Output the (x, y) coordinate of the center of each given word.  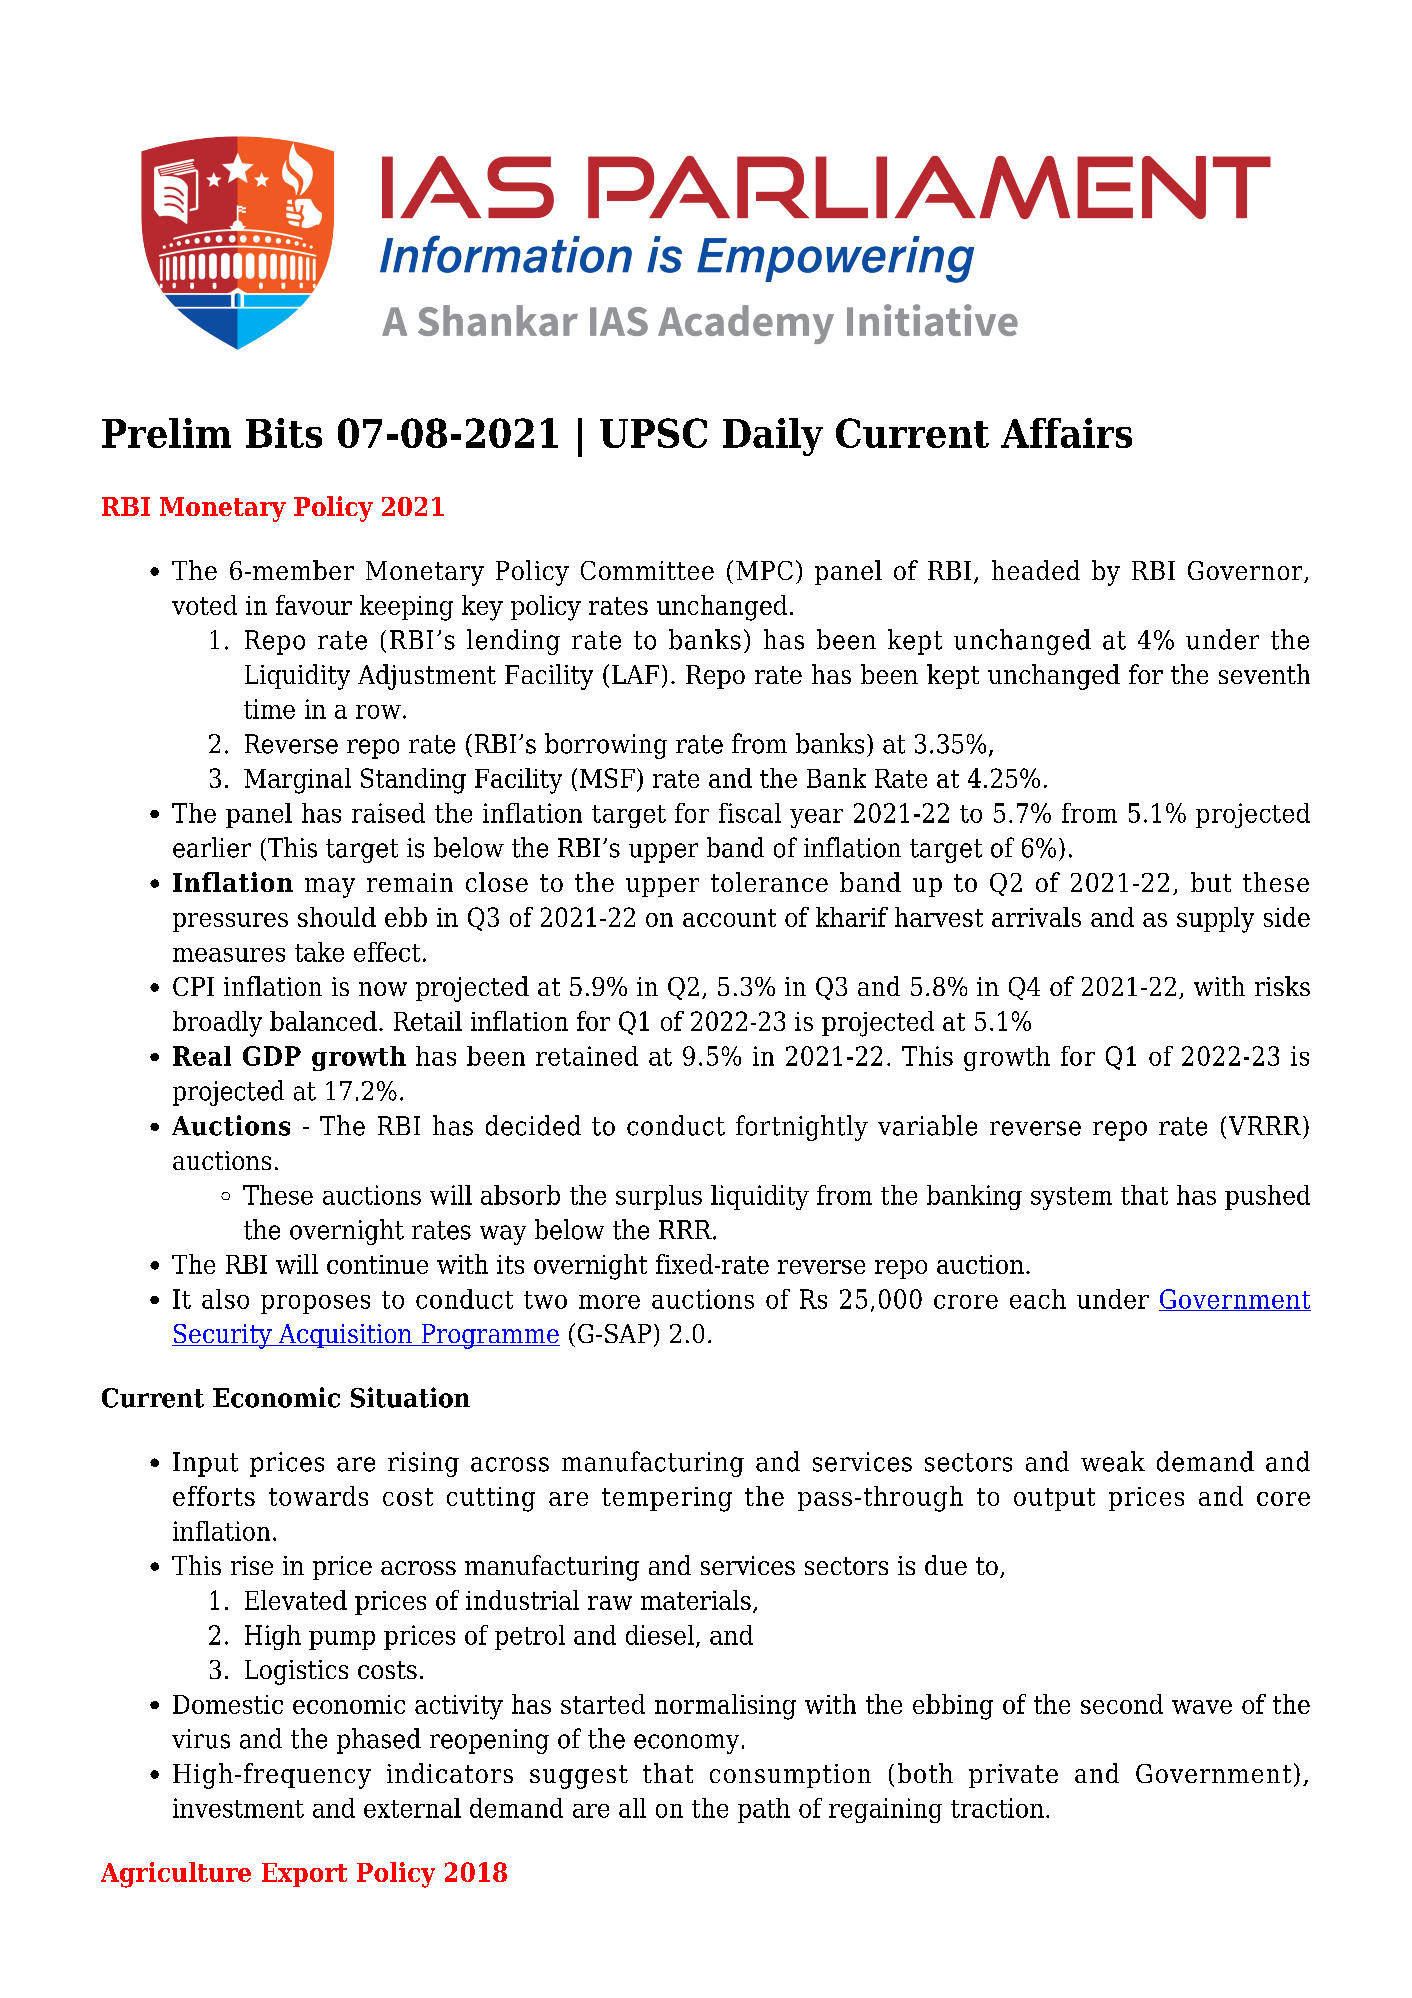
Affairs (1066, 433)
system (1071, 1198)
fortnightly (802, 1128)
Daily (773, 437)
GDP (272, 1056)
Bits (284, 433)
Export (304, 1875)
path (764, 1810)
